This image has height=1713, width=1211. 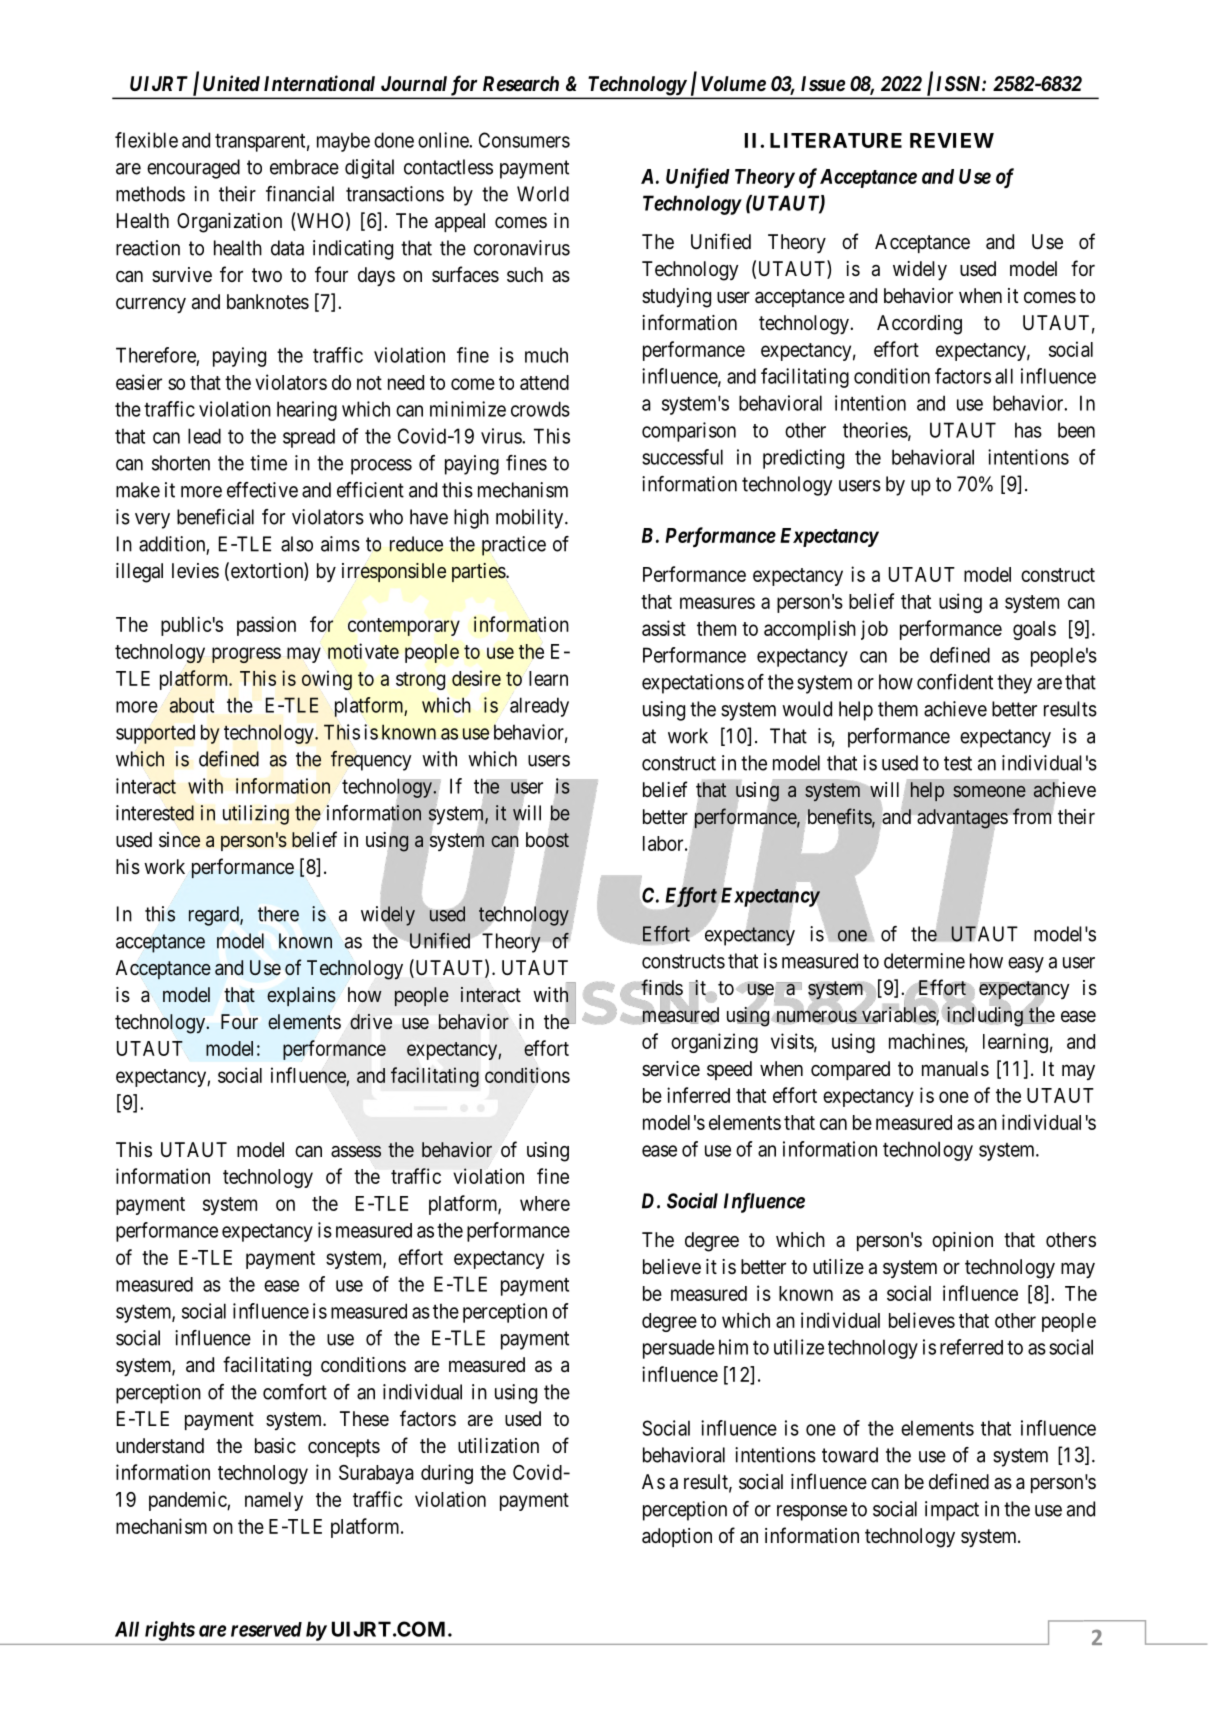 What do you see at coordinates (356, 1151) in the image?
I see `assess` at bounding box center [356, 1151].
